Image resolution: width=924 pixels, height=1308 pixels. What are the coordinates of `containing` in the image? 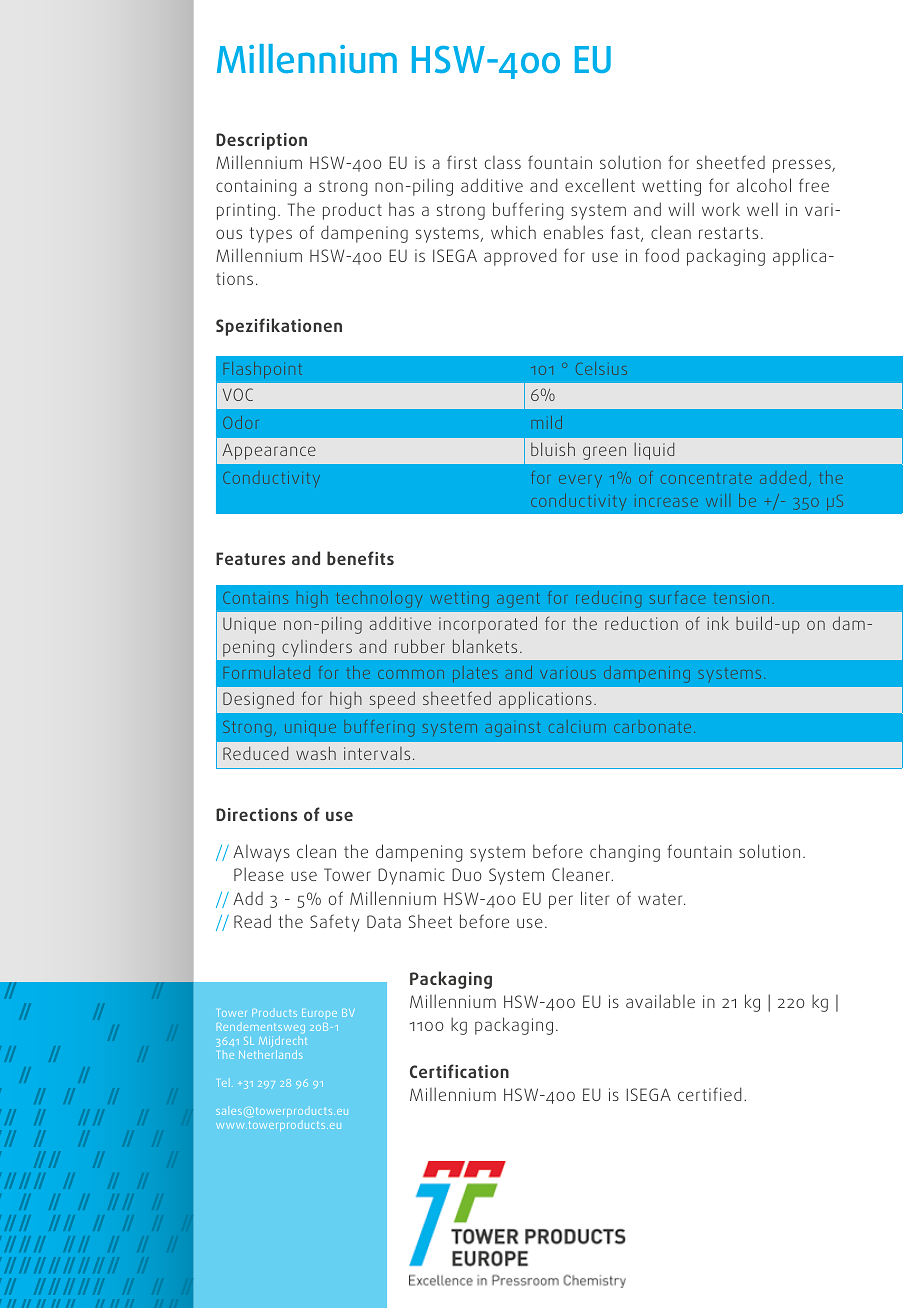 It's located at (256, 187).
